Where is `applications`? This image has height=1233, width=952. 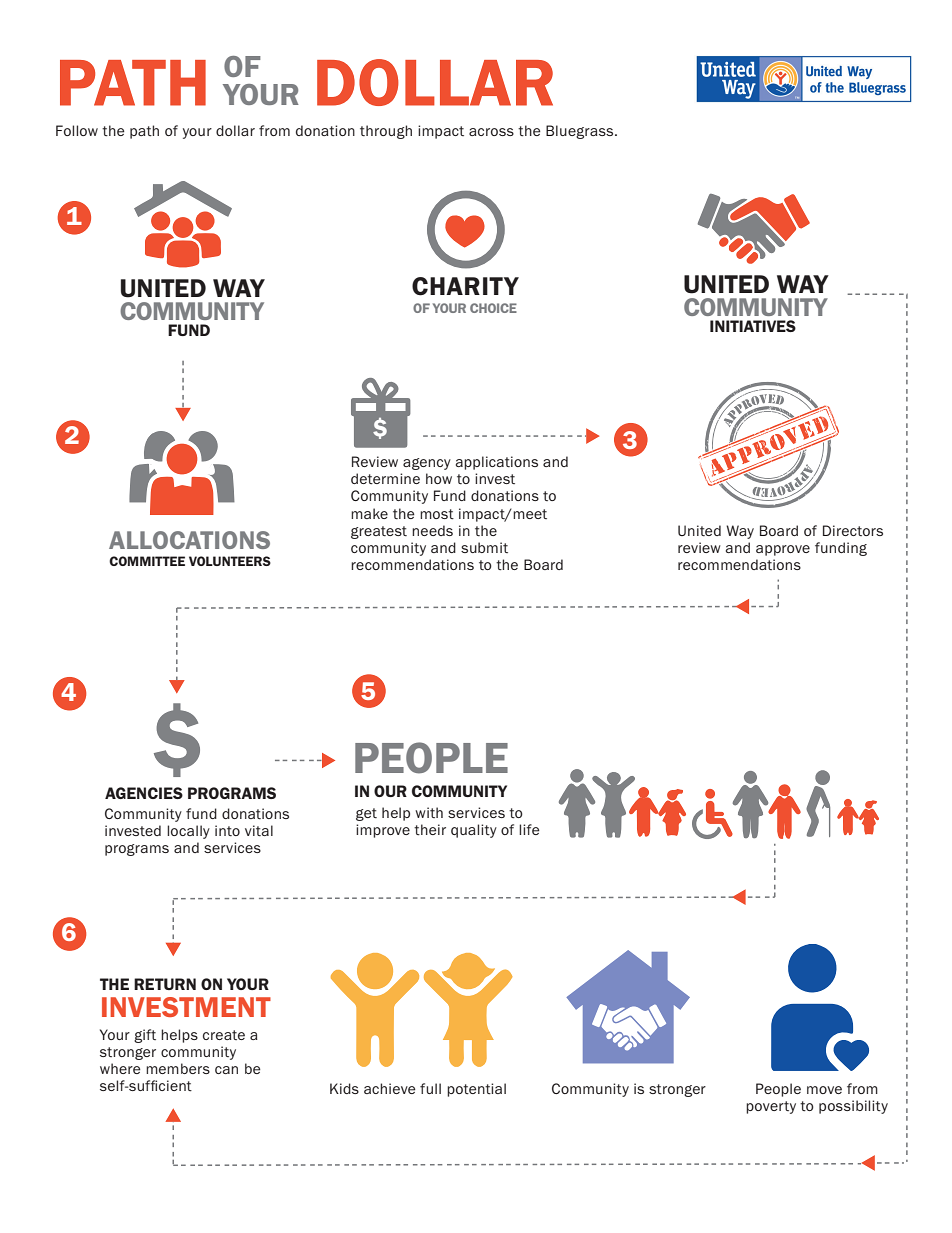
applications is located at coordinates (497, 463).
